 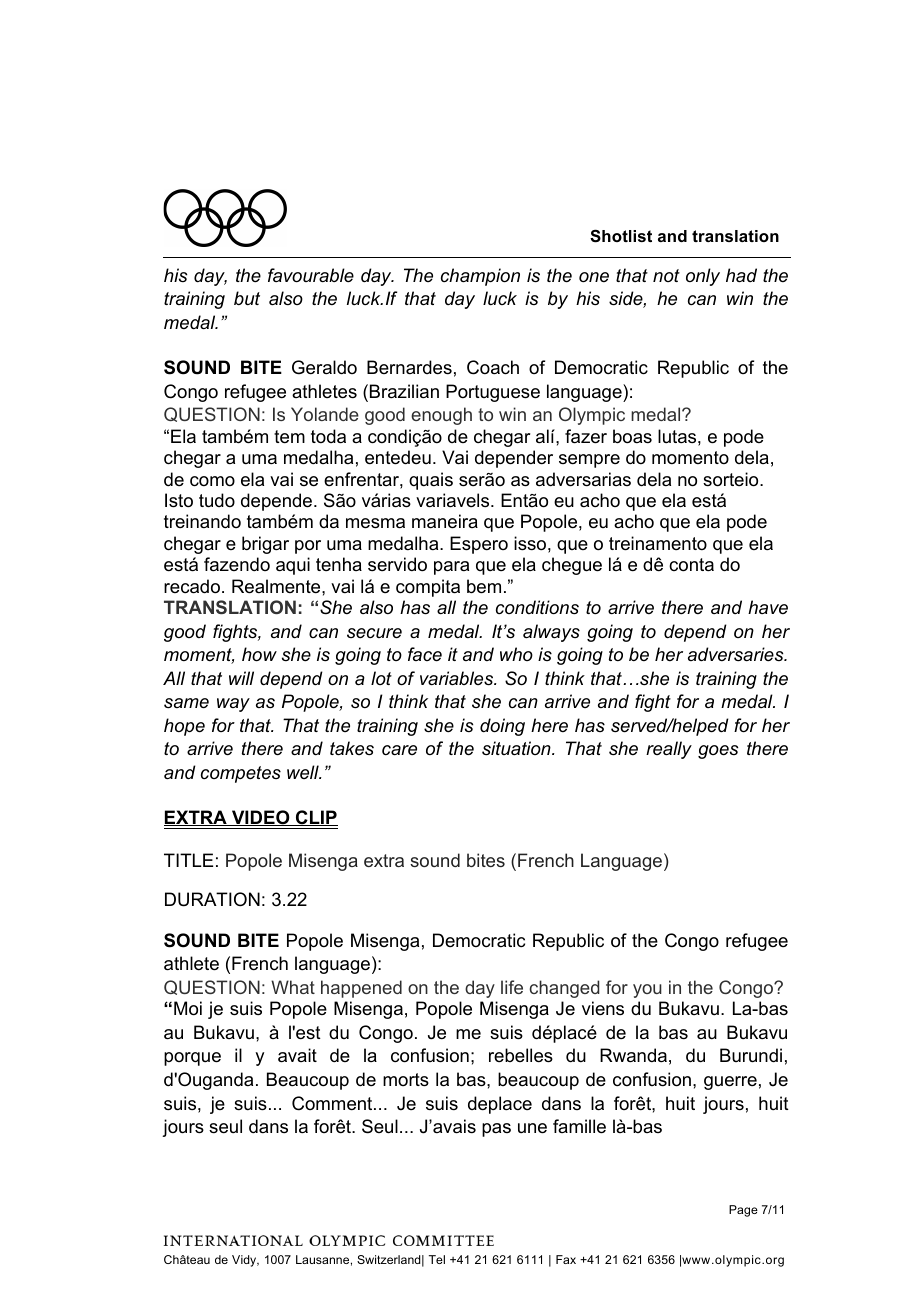 What do you see at coordinates (703, 277) in the document?
I see `only` at bounding box center [703, 277].
